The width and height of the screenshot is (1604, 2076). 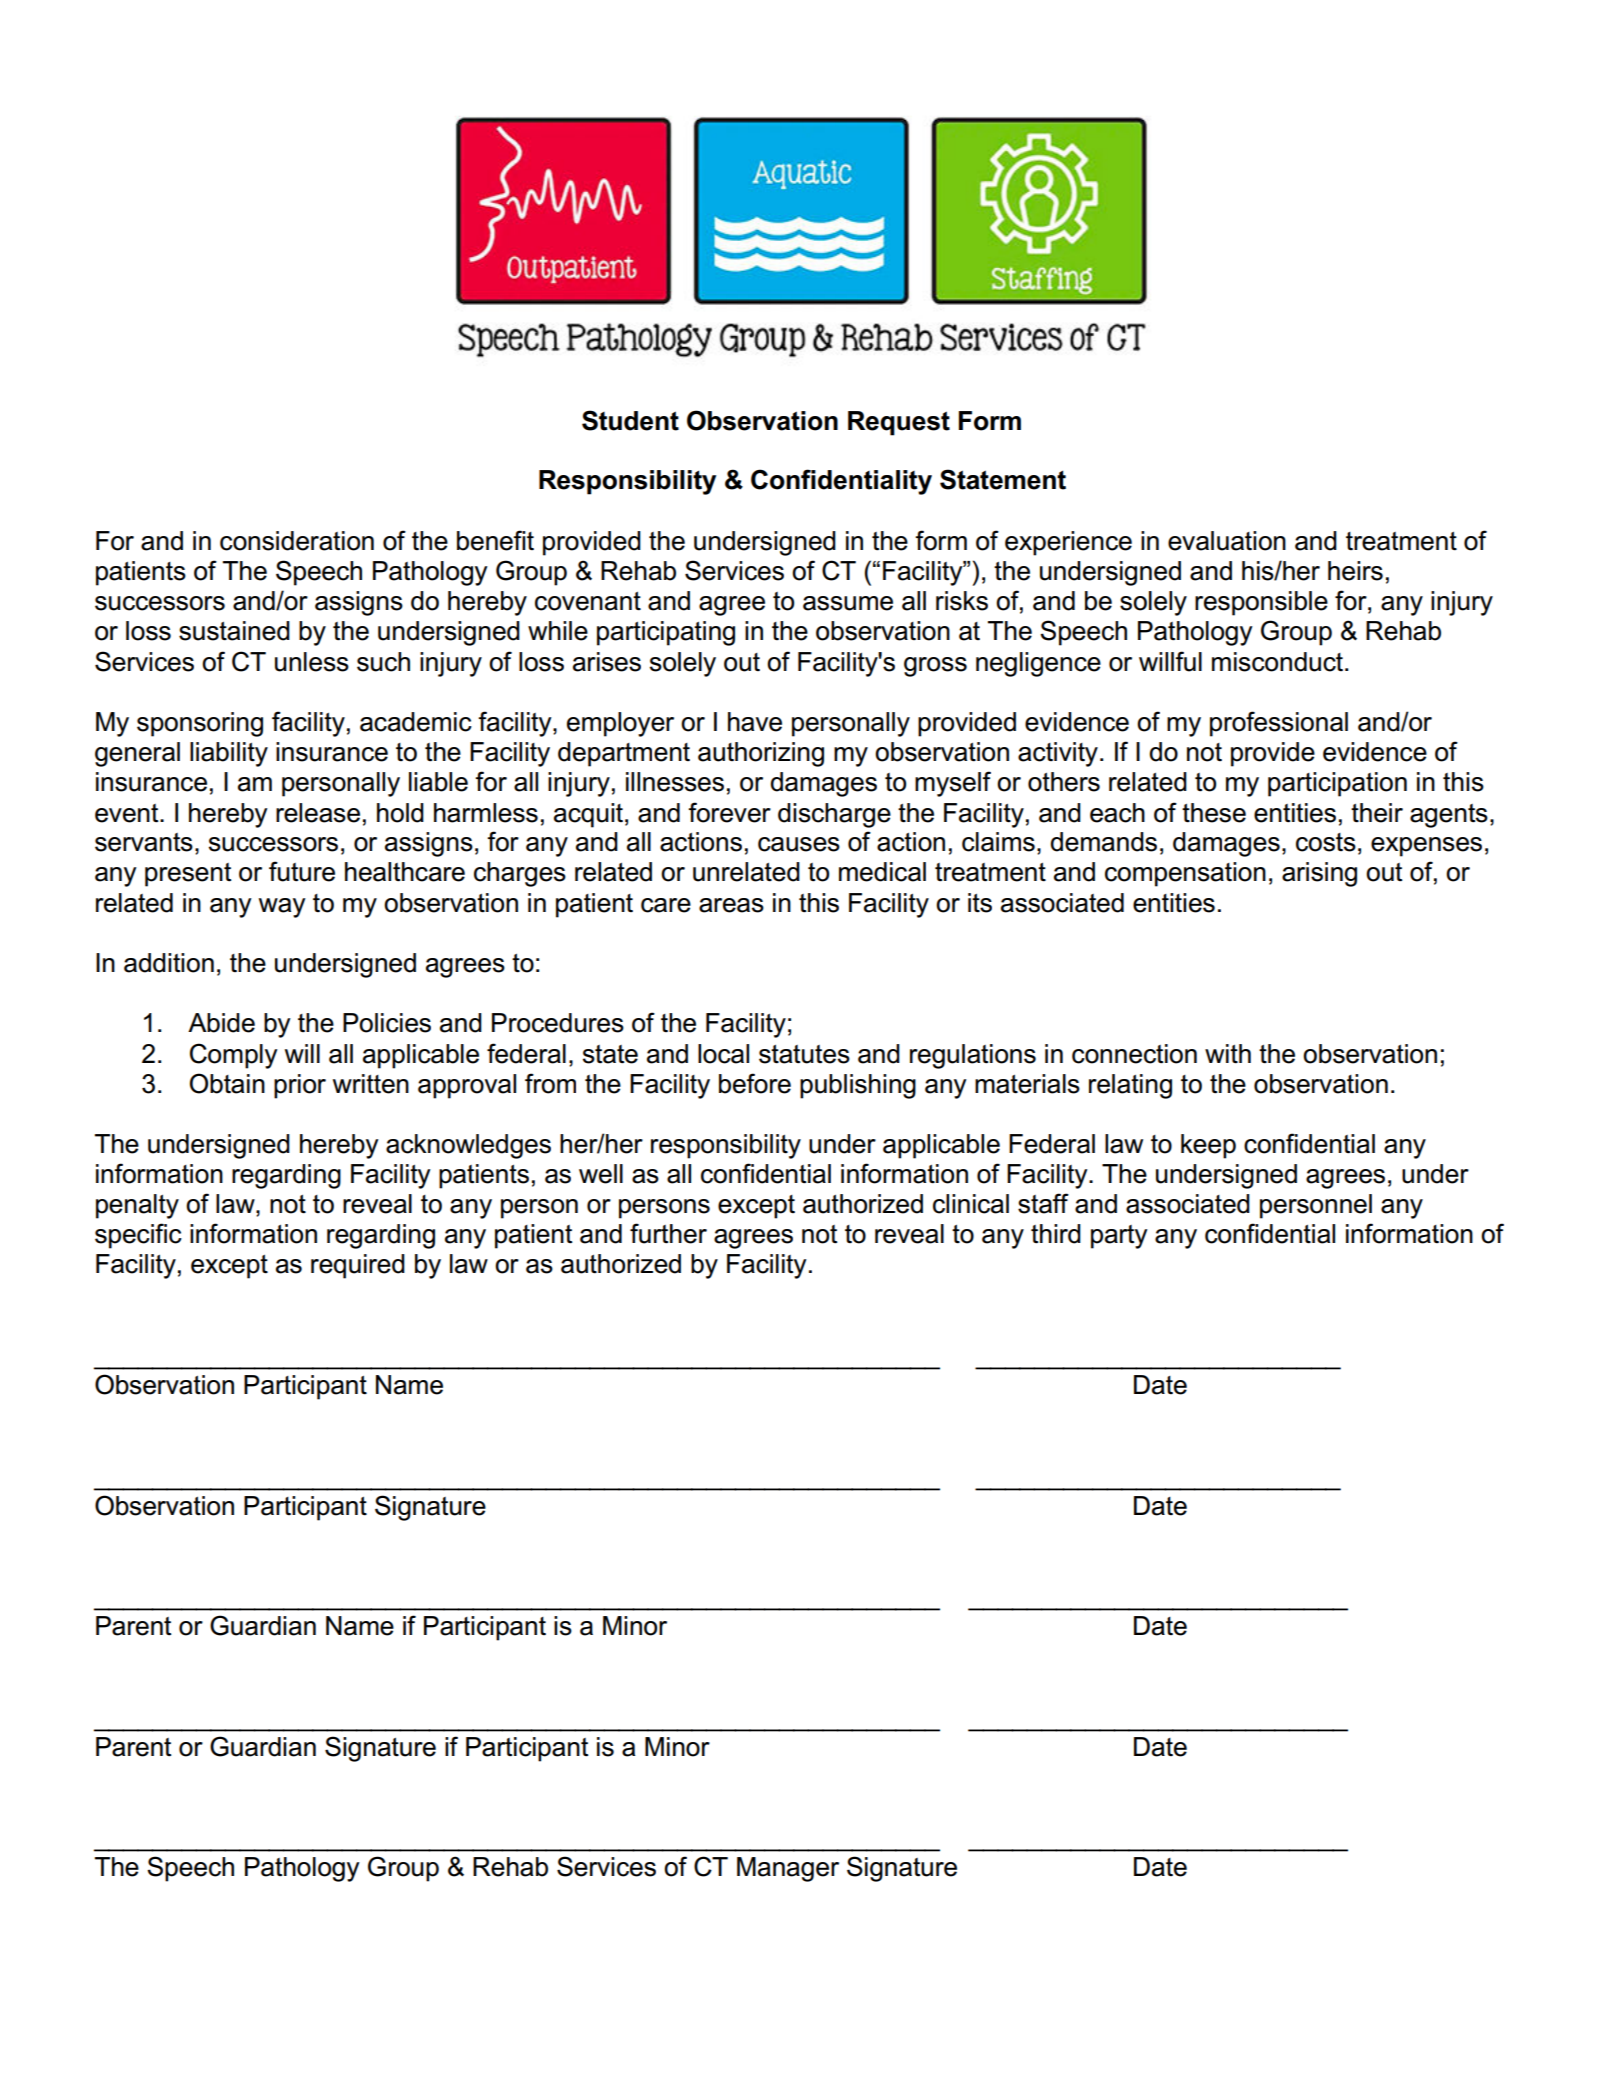 I want to click on before, so click(x=755, y=1083).
